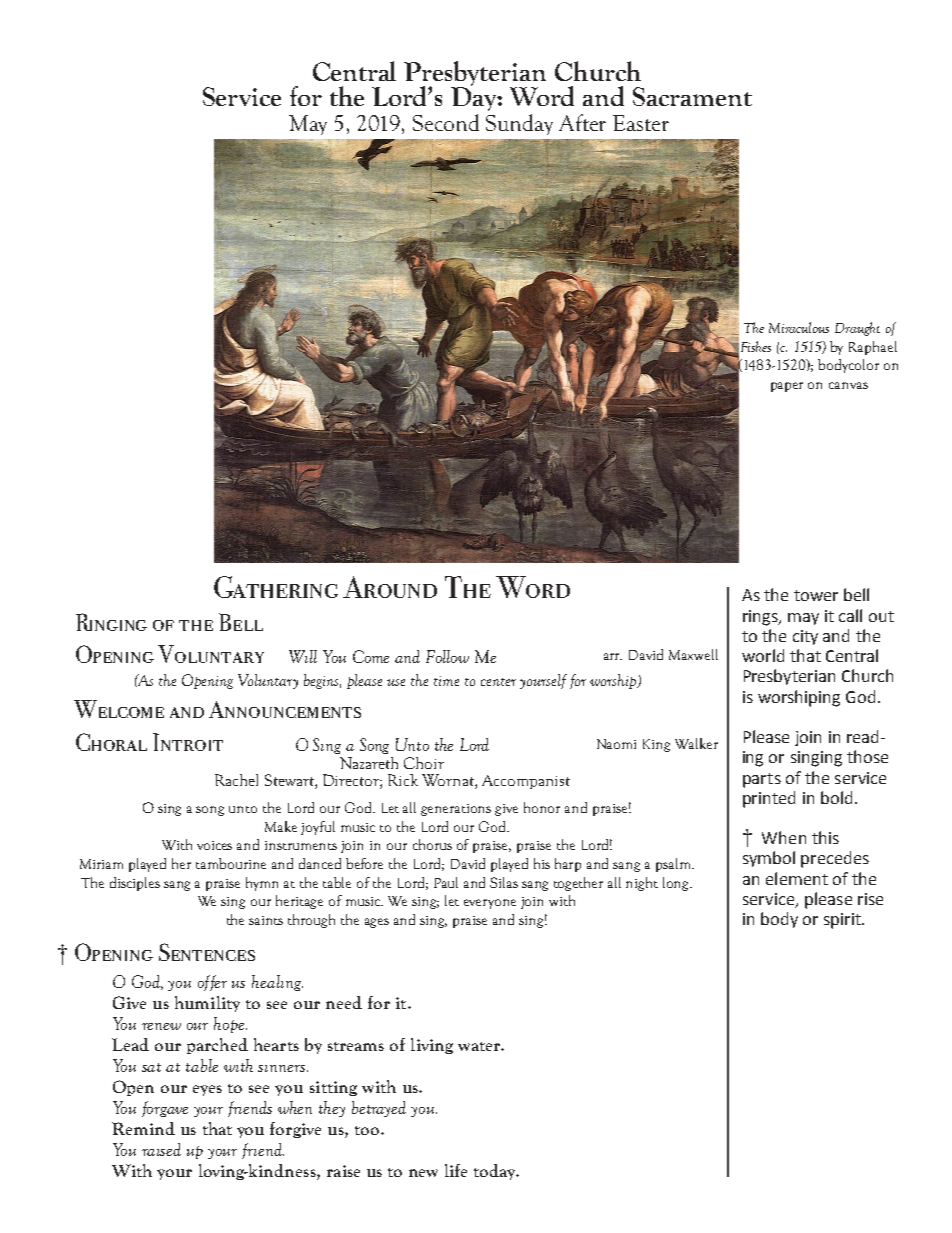  Describe the element at coordinates (692, 96) in the page. I see `Sacrament` at that location.
